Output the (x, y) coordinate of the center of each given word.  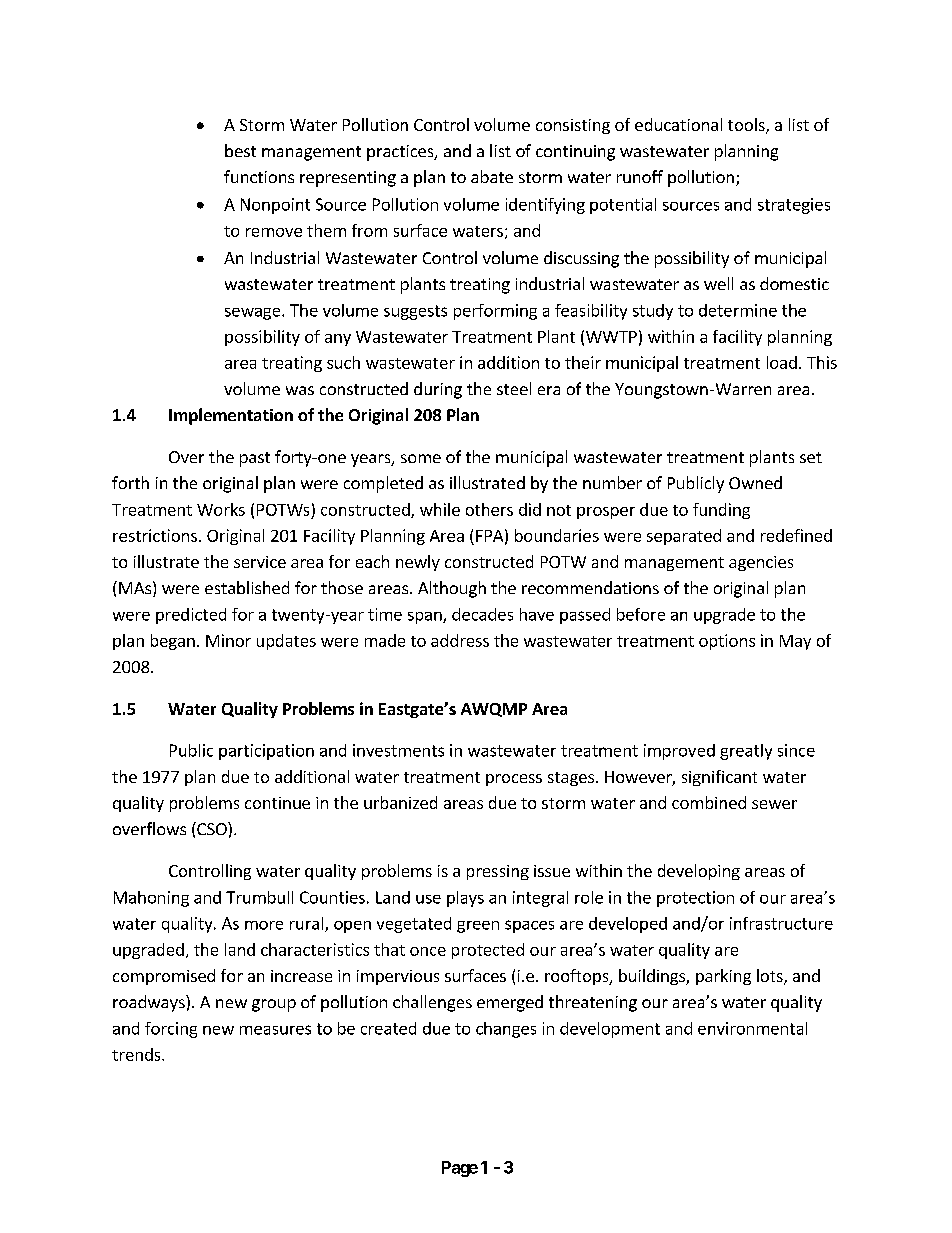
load (782, 362)
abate (492, 176)
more (264, 925)
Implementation (231, 416)
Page (460, 1169)
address (460, 640)
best (240, 150)
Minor (228, 640)
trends (137, 1054)
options (727, 642)
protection (695, 899)
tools (747, 126)
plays (465, 899)
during (438, 390)
